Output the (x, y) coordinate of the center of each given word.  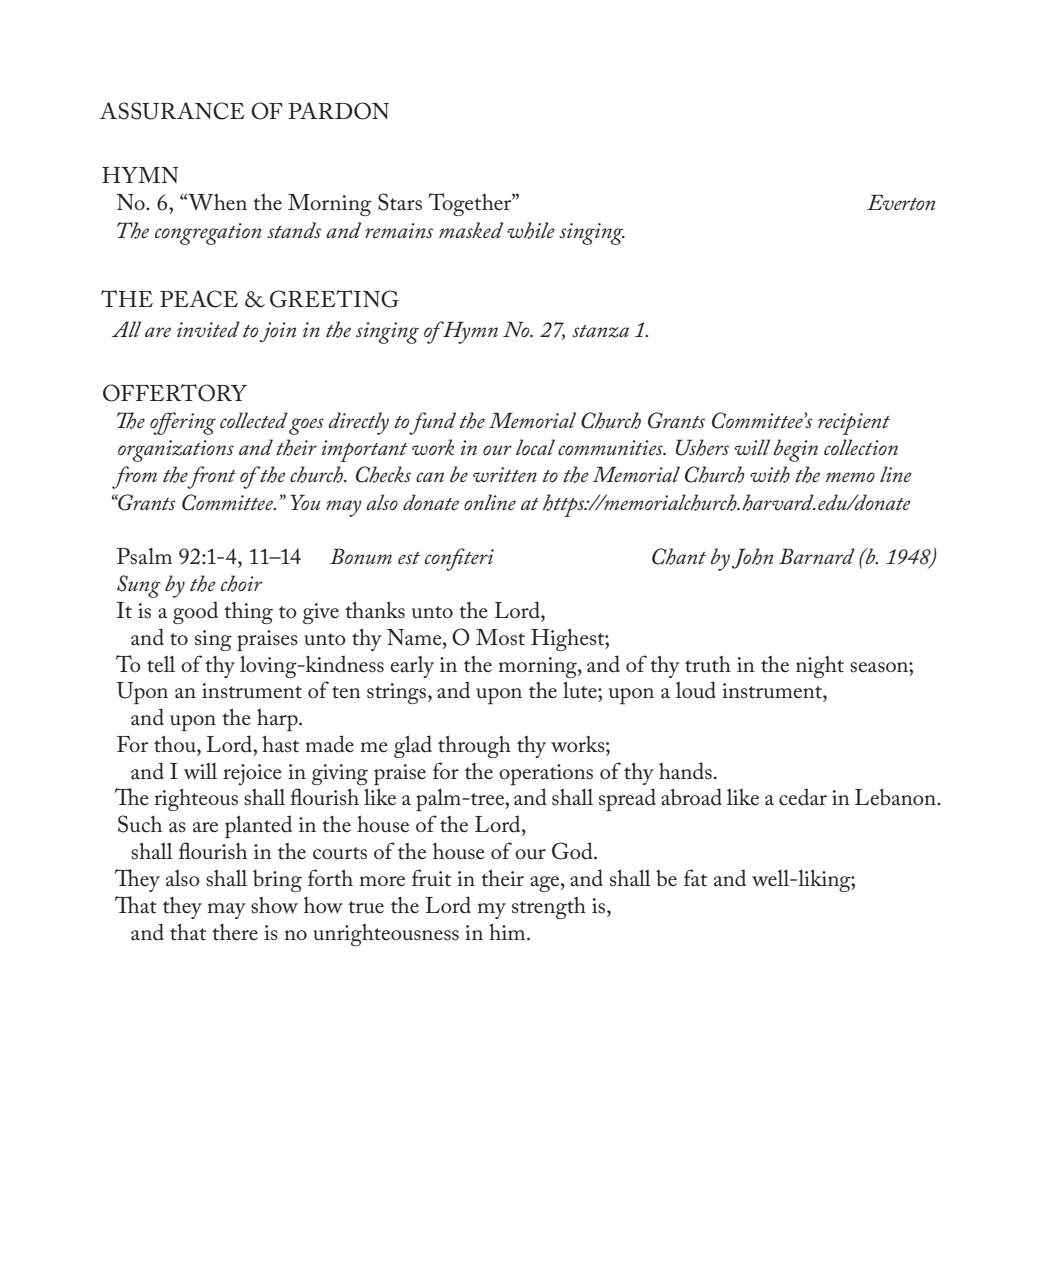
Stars (400, 202)
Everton (901, 202)
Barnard (817, 556)
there (235, 932)
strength (549, 908)
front (211, 477)
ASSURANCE (172, 111)
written (505, 474)
